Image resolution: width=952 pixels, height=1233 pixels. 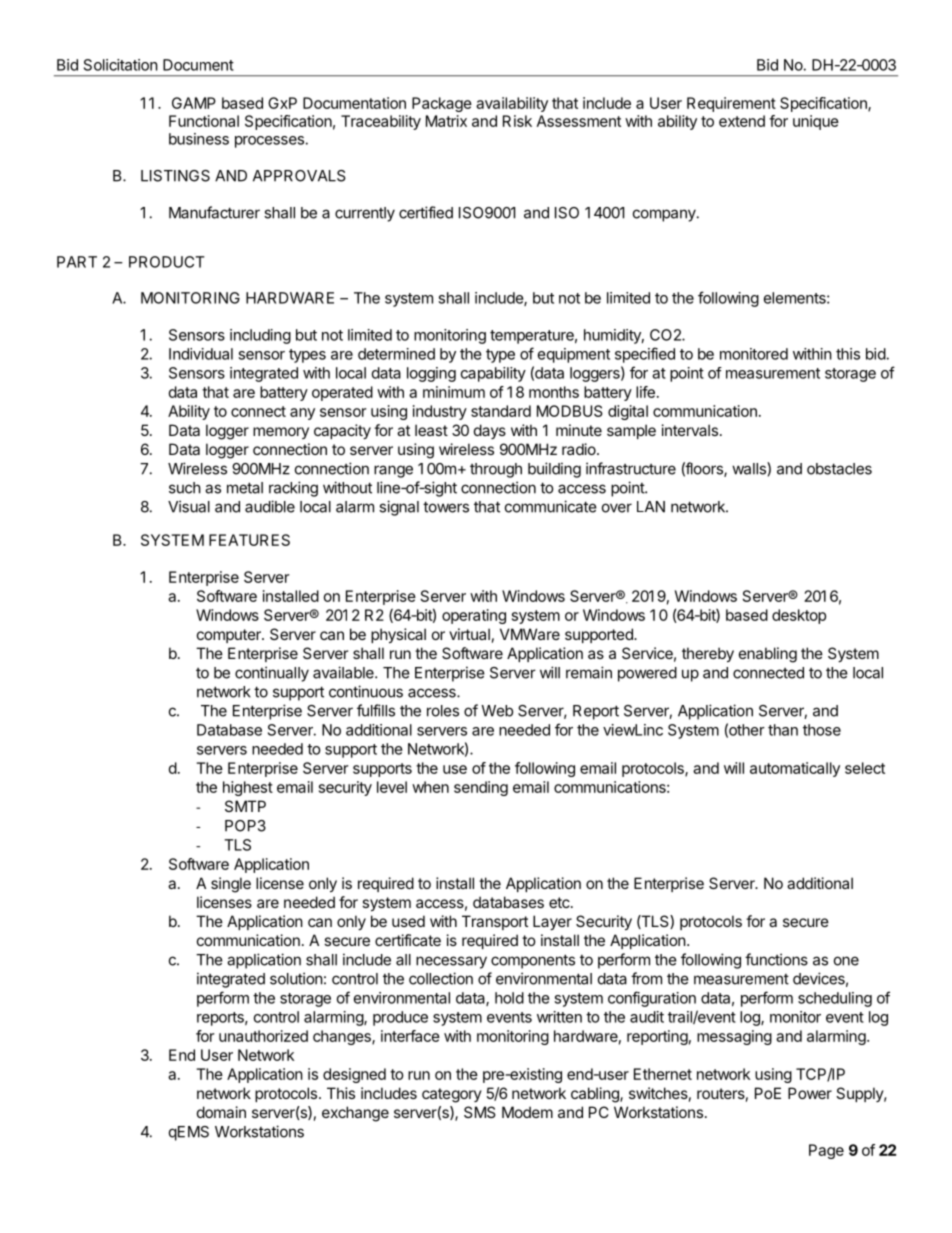 I want to click on Requirement, so click(x=731, y=104).
